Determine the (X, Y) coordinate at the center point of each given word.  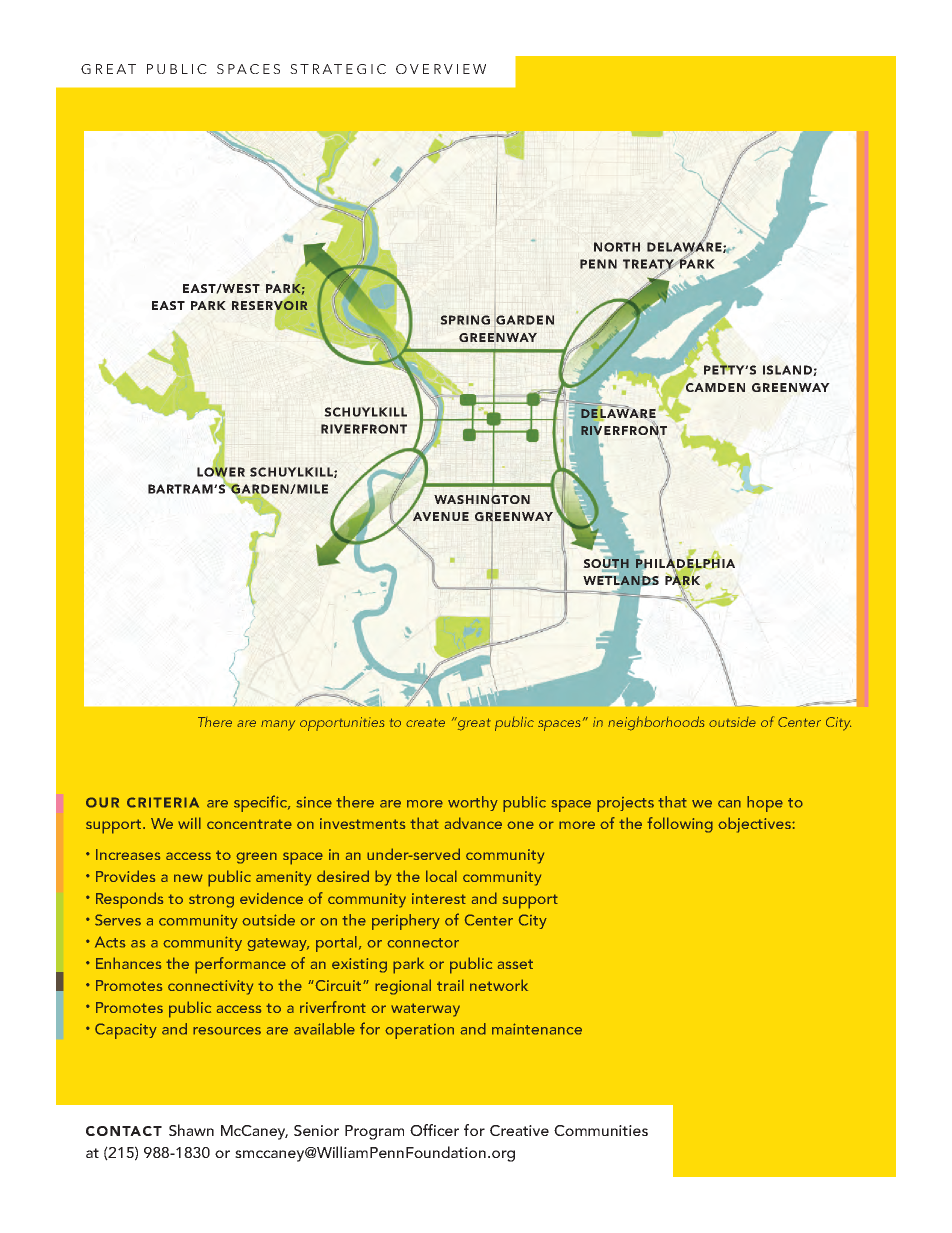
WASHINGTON (482, 500)
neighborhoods (656, 723)
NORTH (617, 247)
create (425, 722)
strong (211, 901)
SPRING (465, 320)
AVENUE (441, 516)
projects (625, 804)
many (278, 725)
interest (439, 898)
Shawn (191, 1130)
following (680, 825)
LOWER (221, 472)
